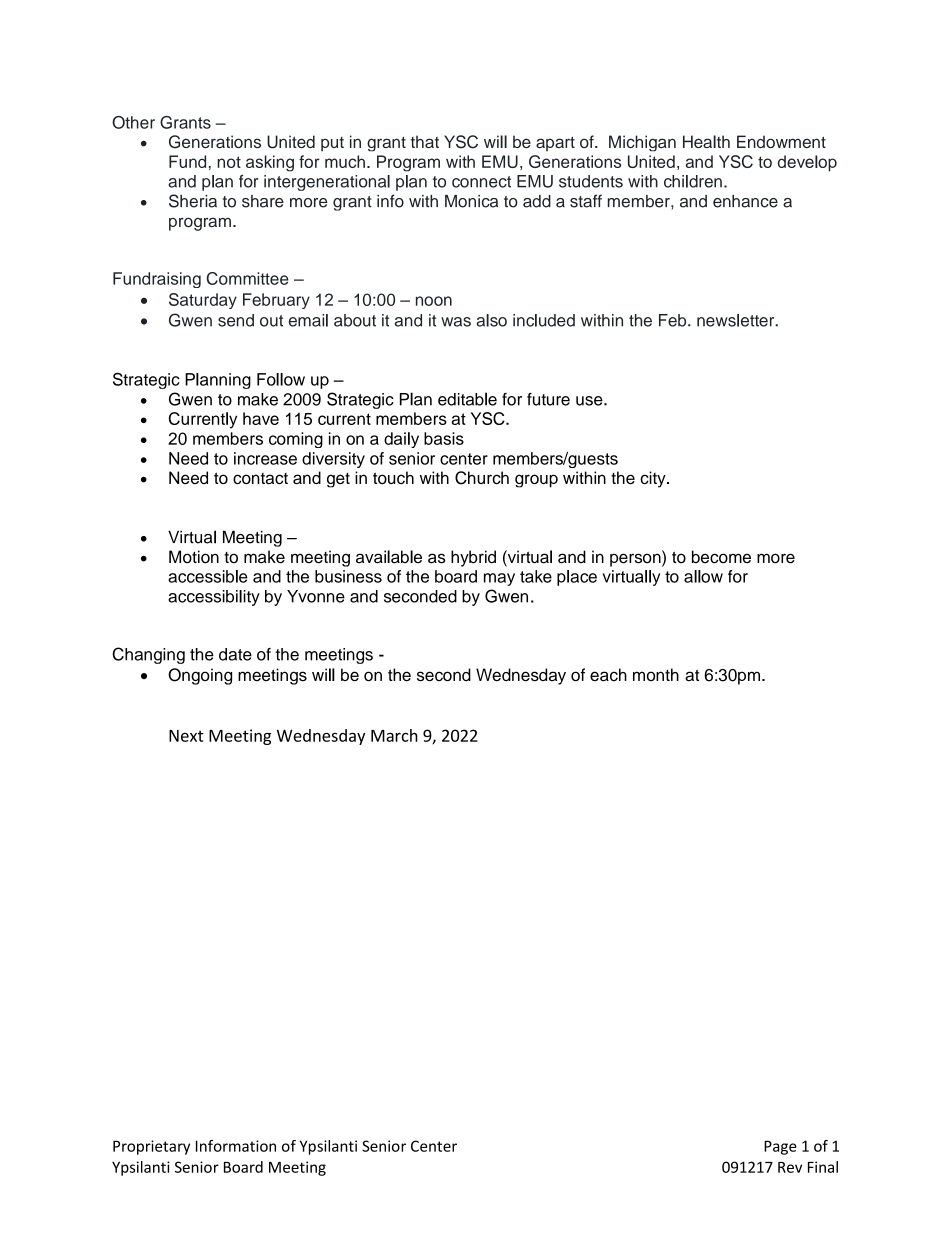 This screenshot has height=1233, width=952. Describe the element at coordinates (235, 654) in the screenshot. I see `date` at that location.
